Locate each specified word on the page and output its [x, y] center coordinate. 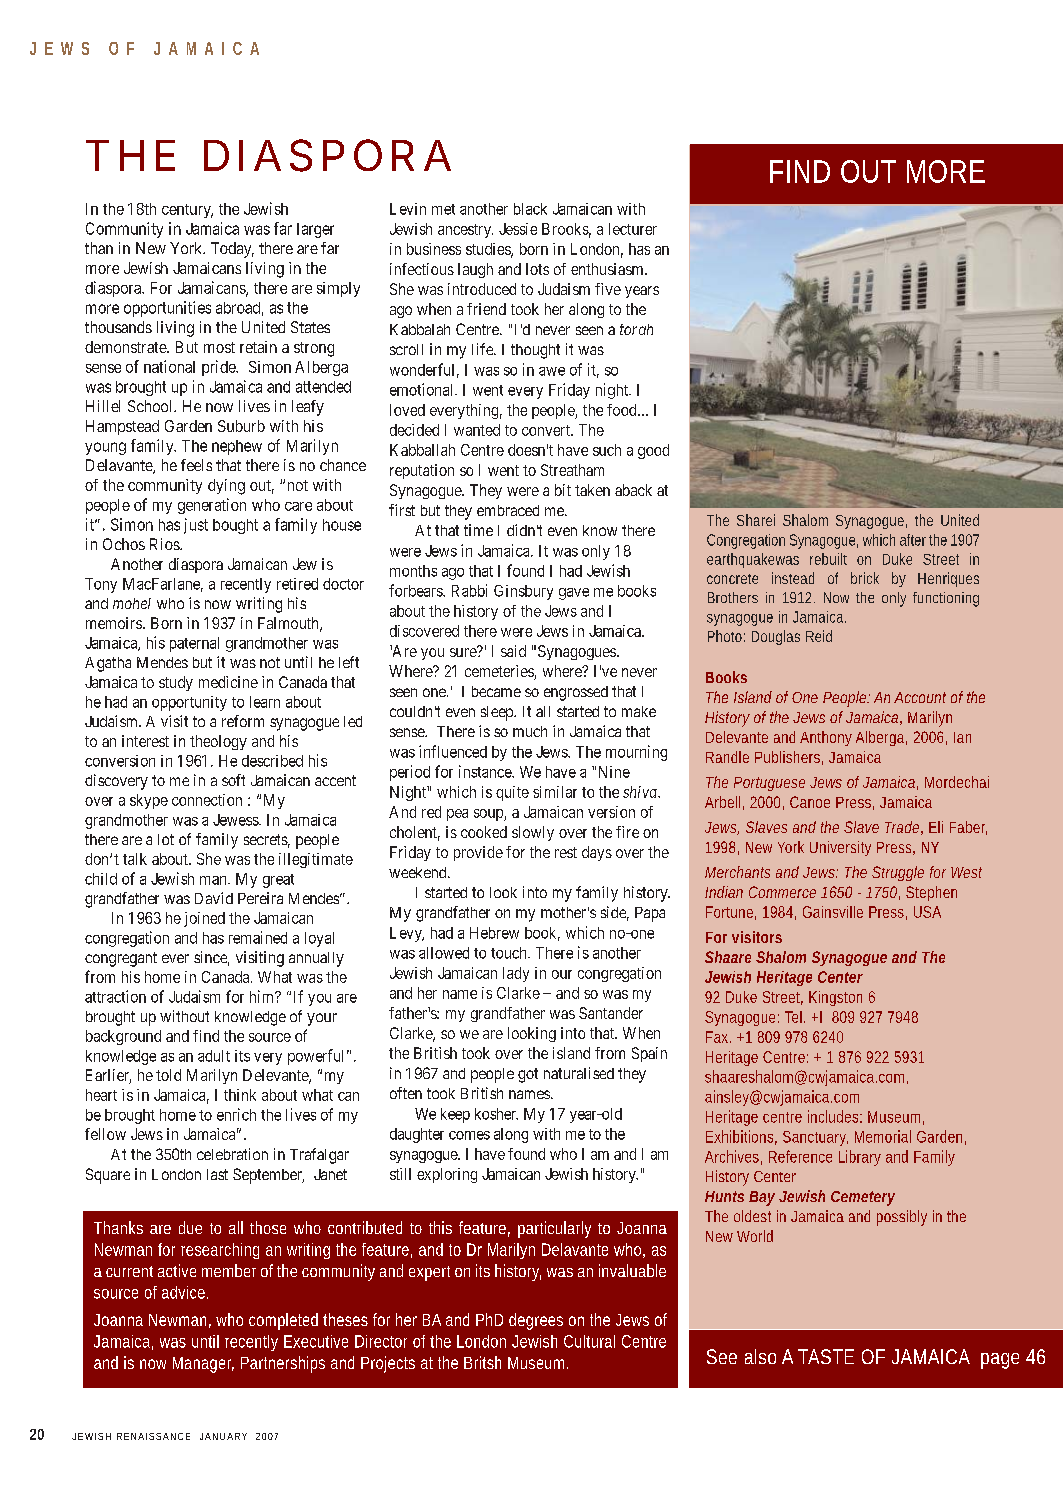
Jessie [518, 229]
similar [555, 792]
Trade [904, 828]
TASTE [826, 1356]
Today [232, 250]
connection [207, 800]
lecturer [633, 229]
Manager [203, 1365]
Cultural [589, 1341]
